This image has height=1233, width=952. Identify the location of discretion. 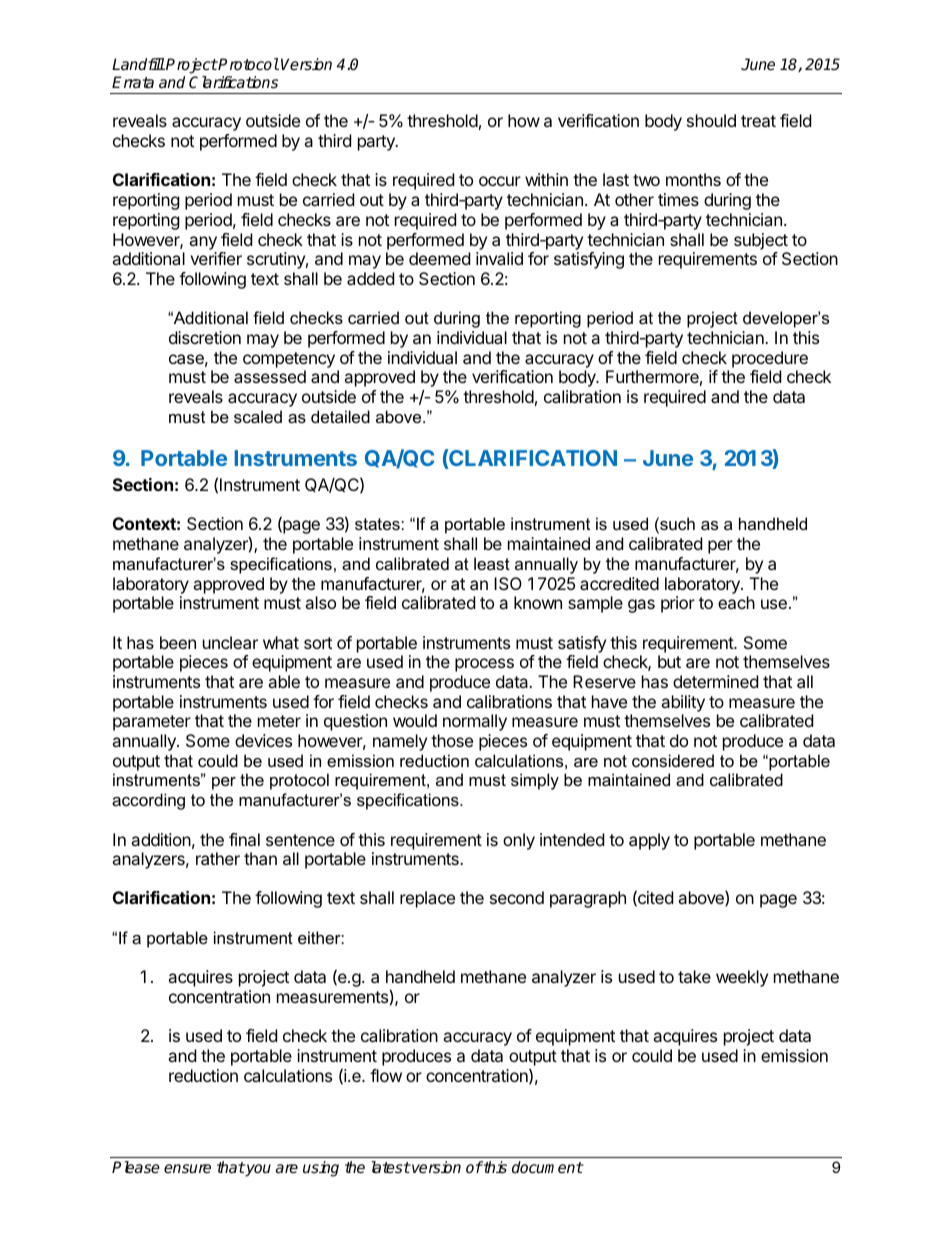
(205, 337).
